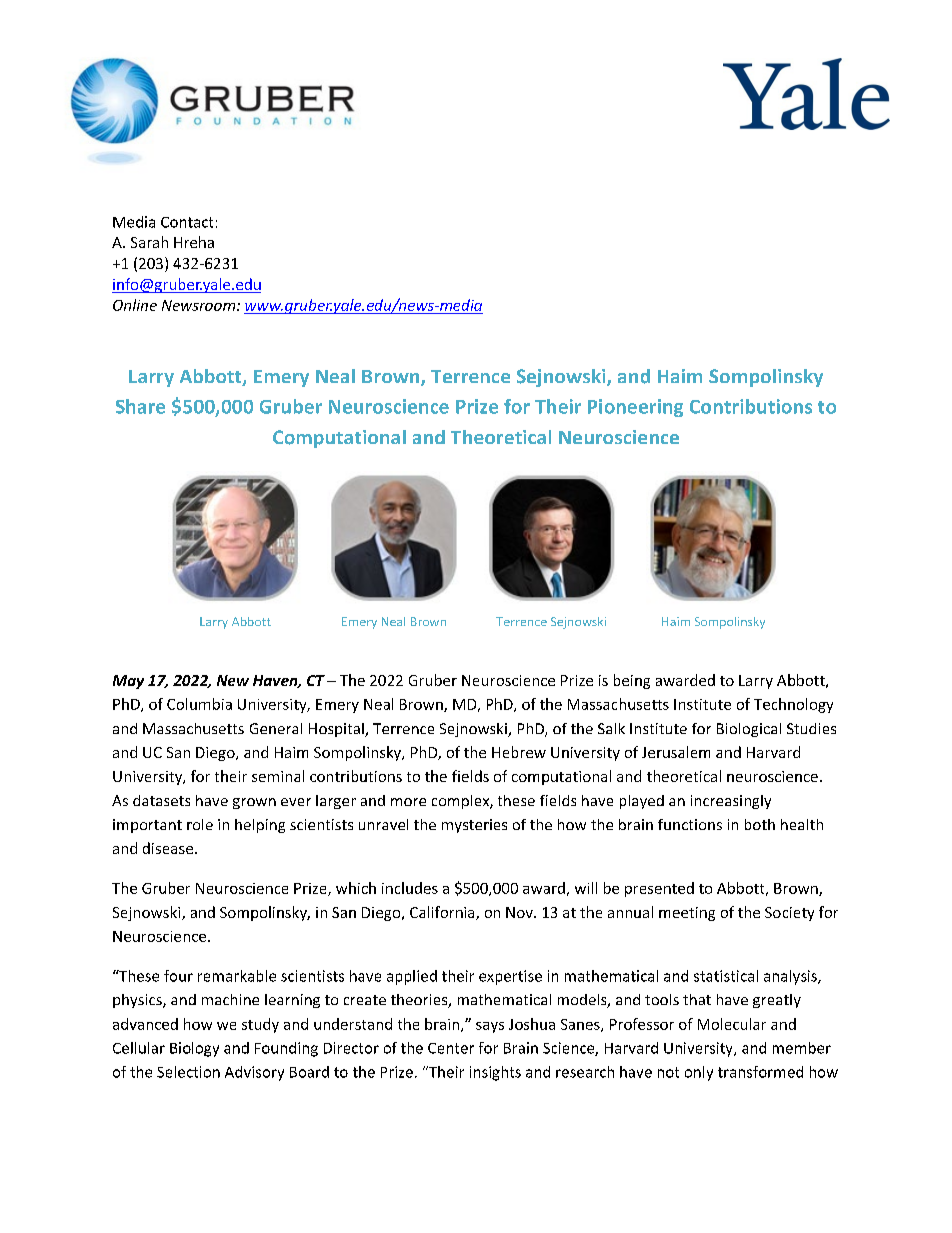 The height and width of the document is (1233, 952). I want to click on Contact, so click(187, 222).
